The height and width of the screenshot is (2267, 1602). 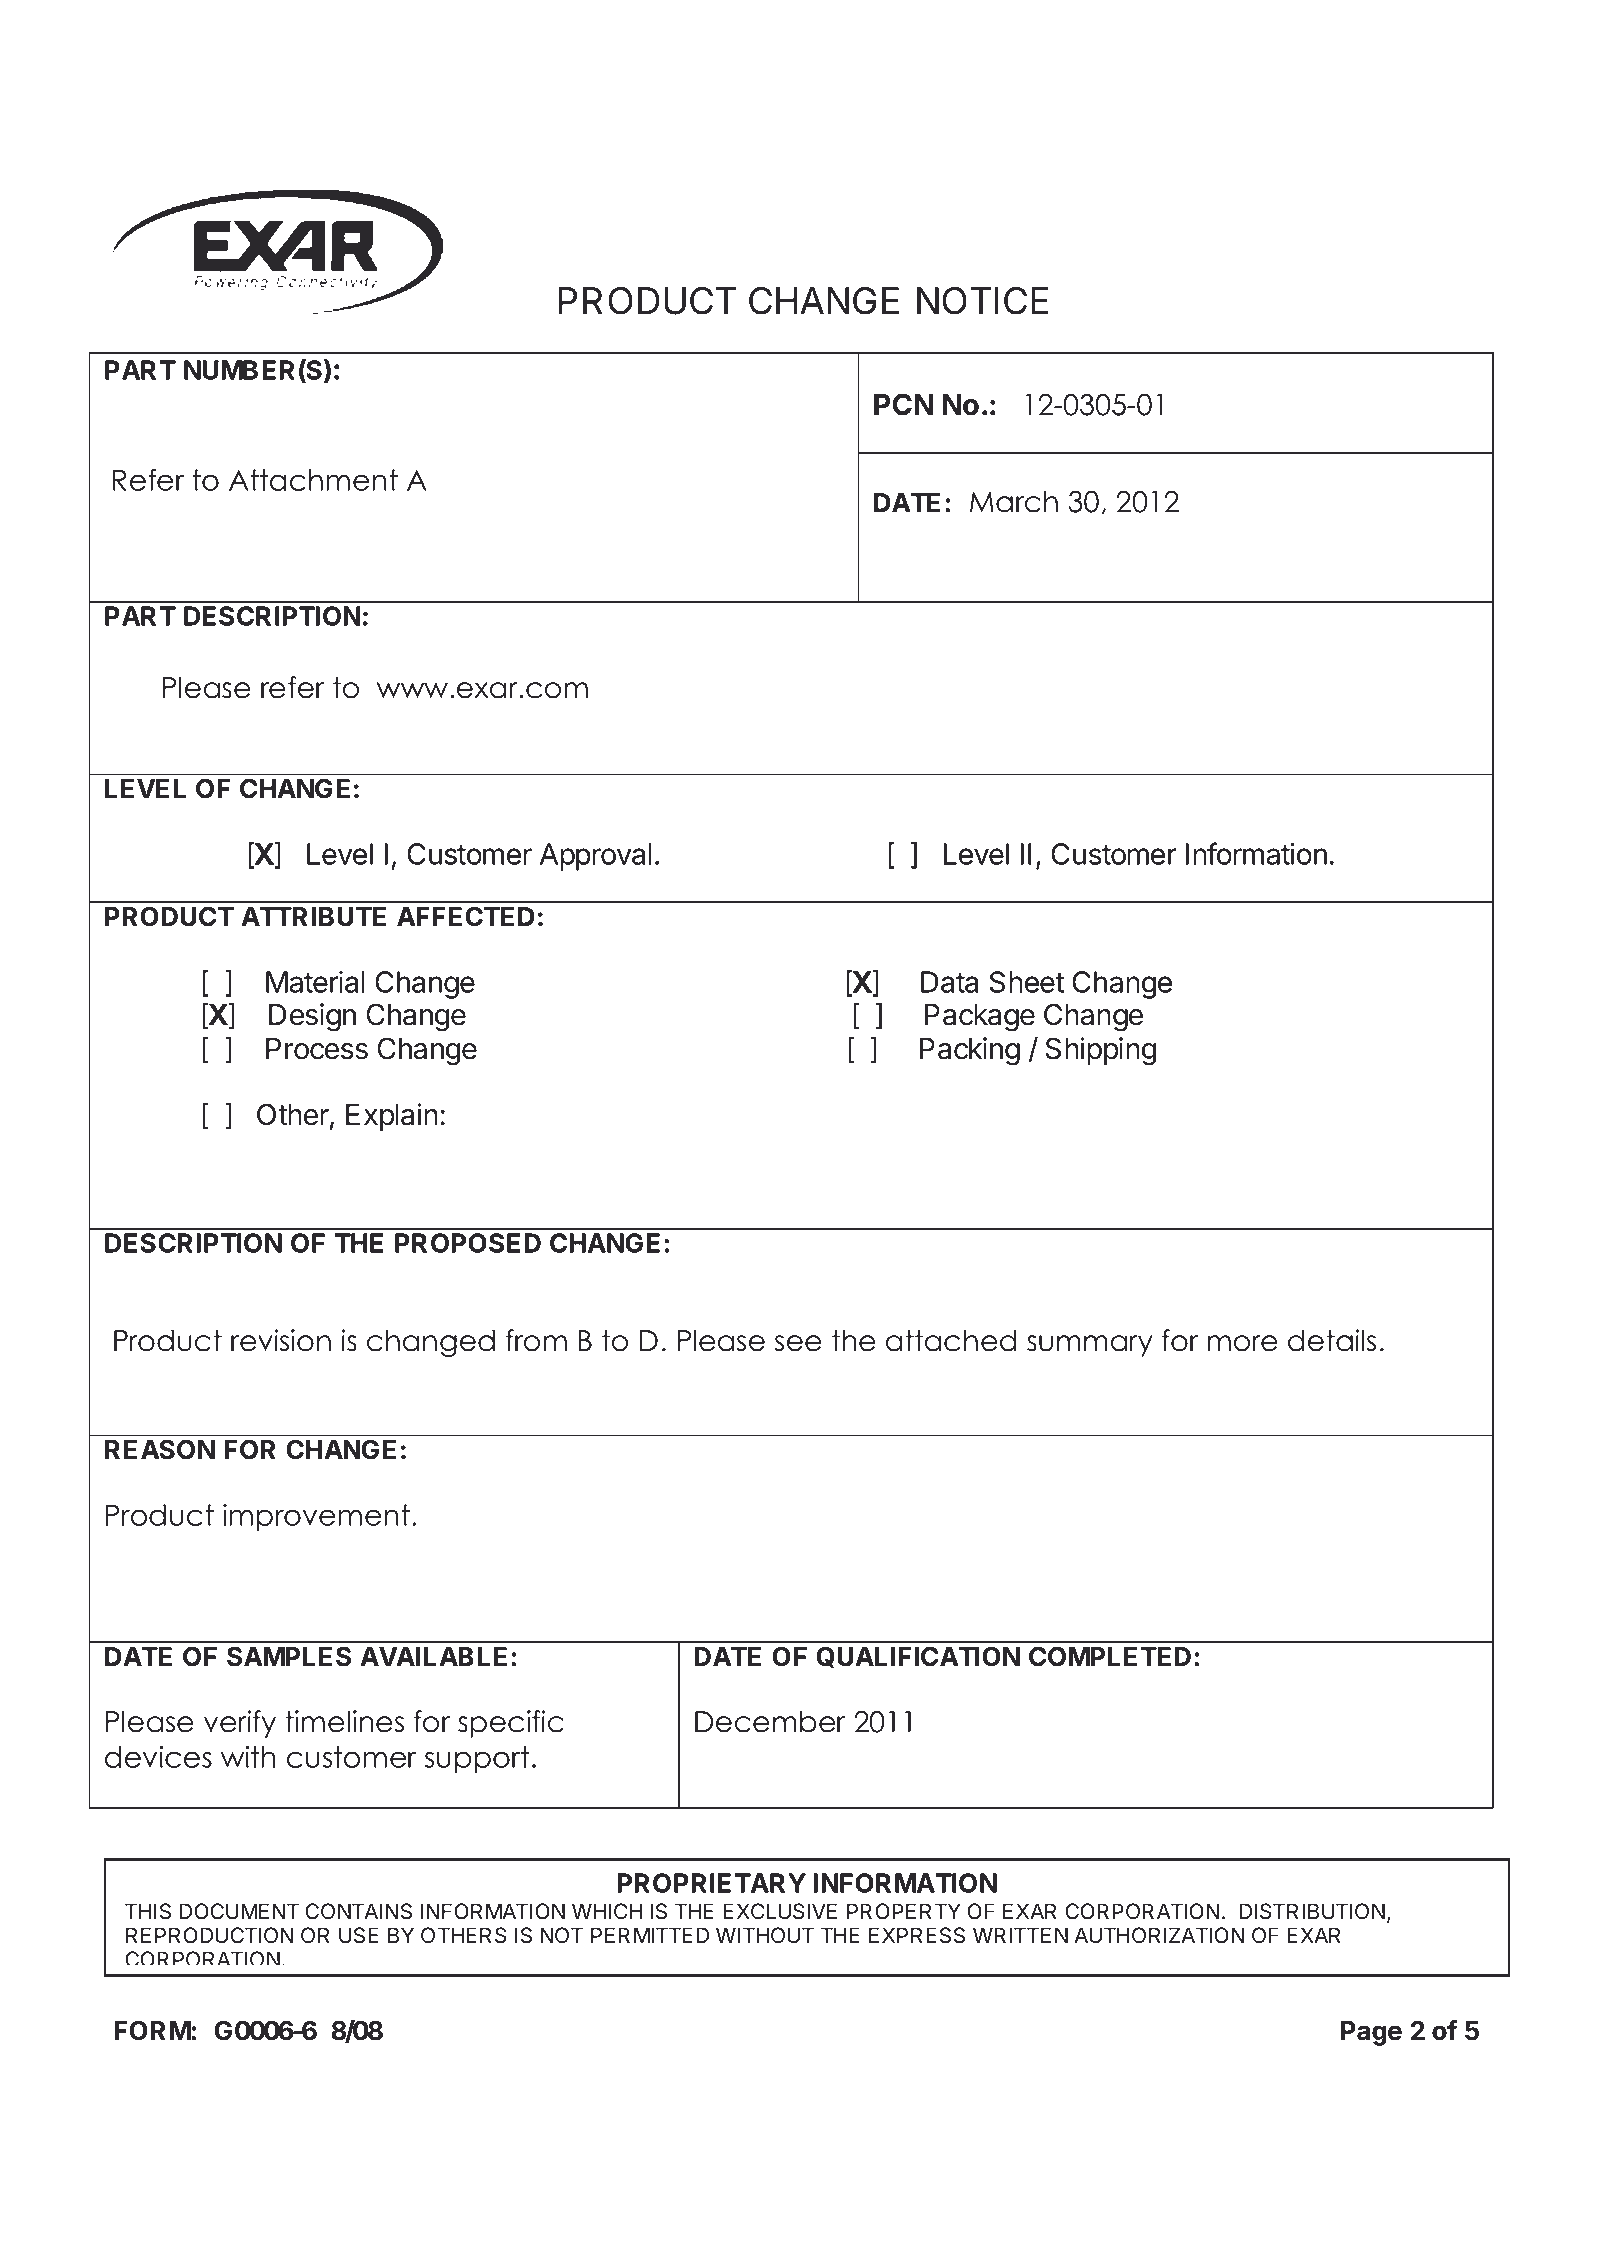 I want to click on Shipping, so click(x=1100, y=1051).
